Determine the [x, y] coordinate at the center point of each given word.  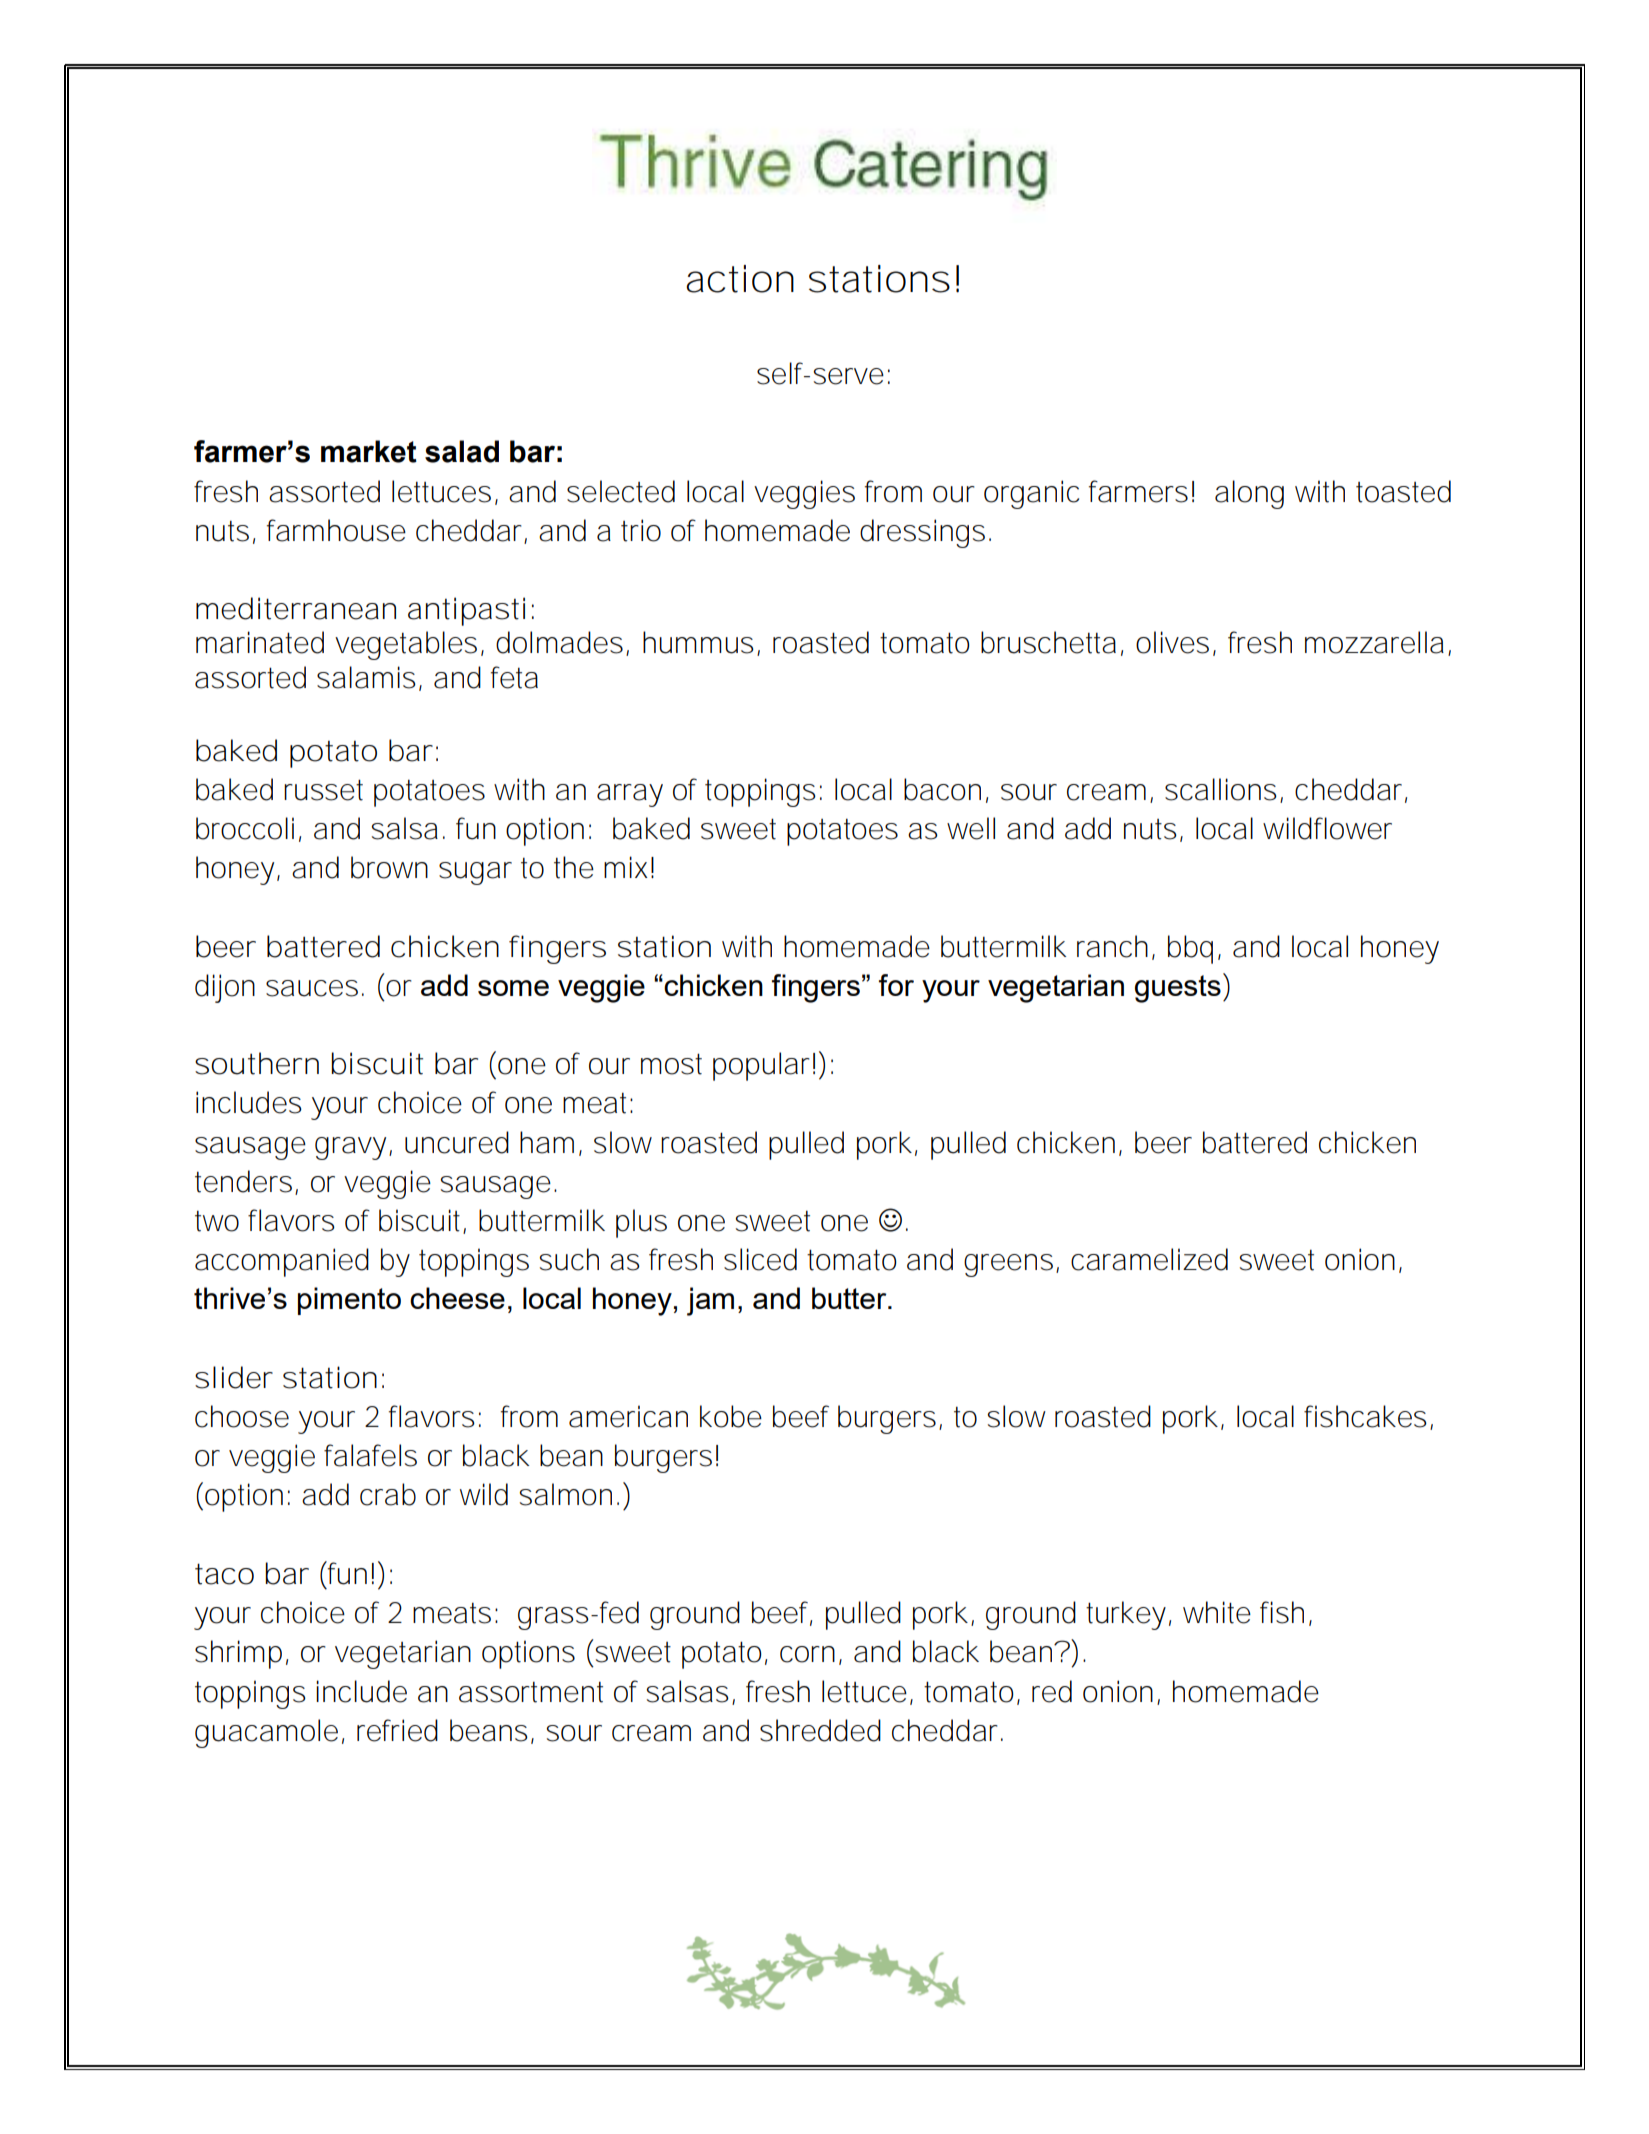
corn [807, 1654]
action [740, 279]
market [369, 451]
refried [397, 1730]
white [1217, 1612]
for [896, 985]
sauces [312, 988]
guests [1178, 989]
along [1249, 494]
